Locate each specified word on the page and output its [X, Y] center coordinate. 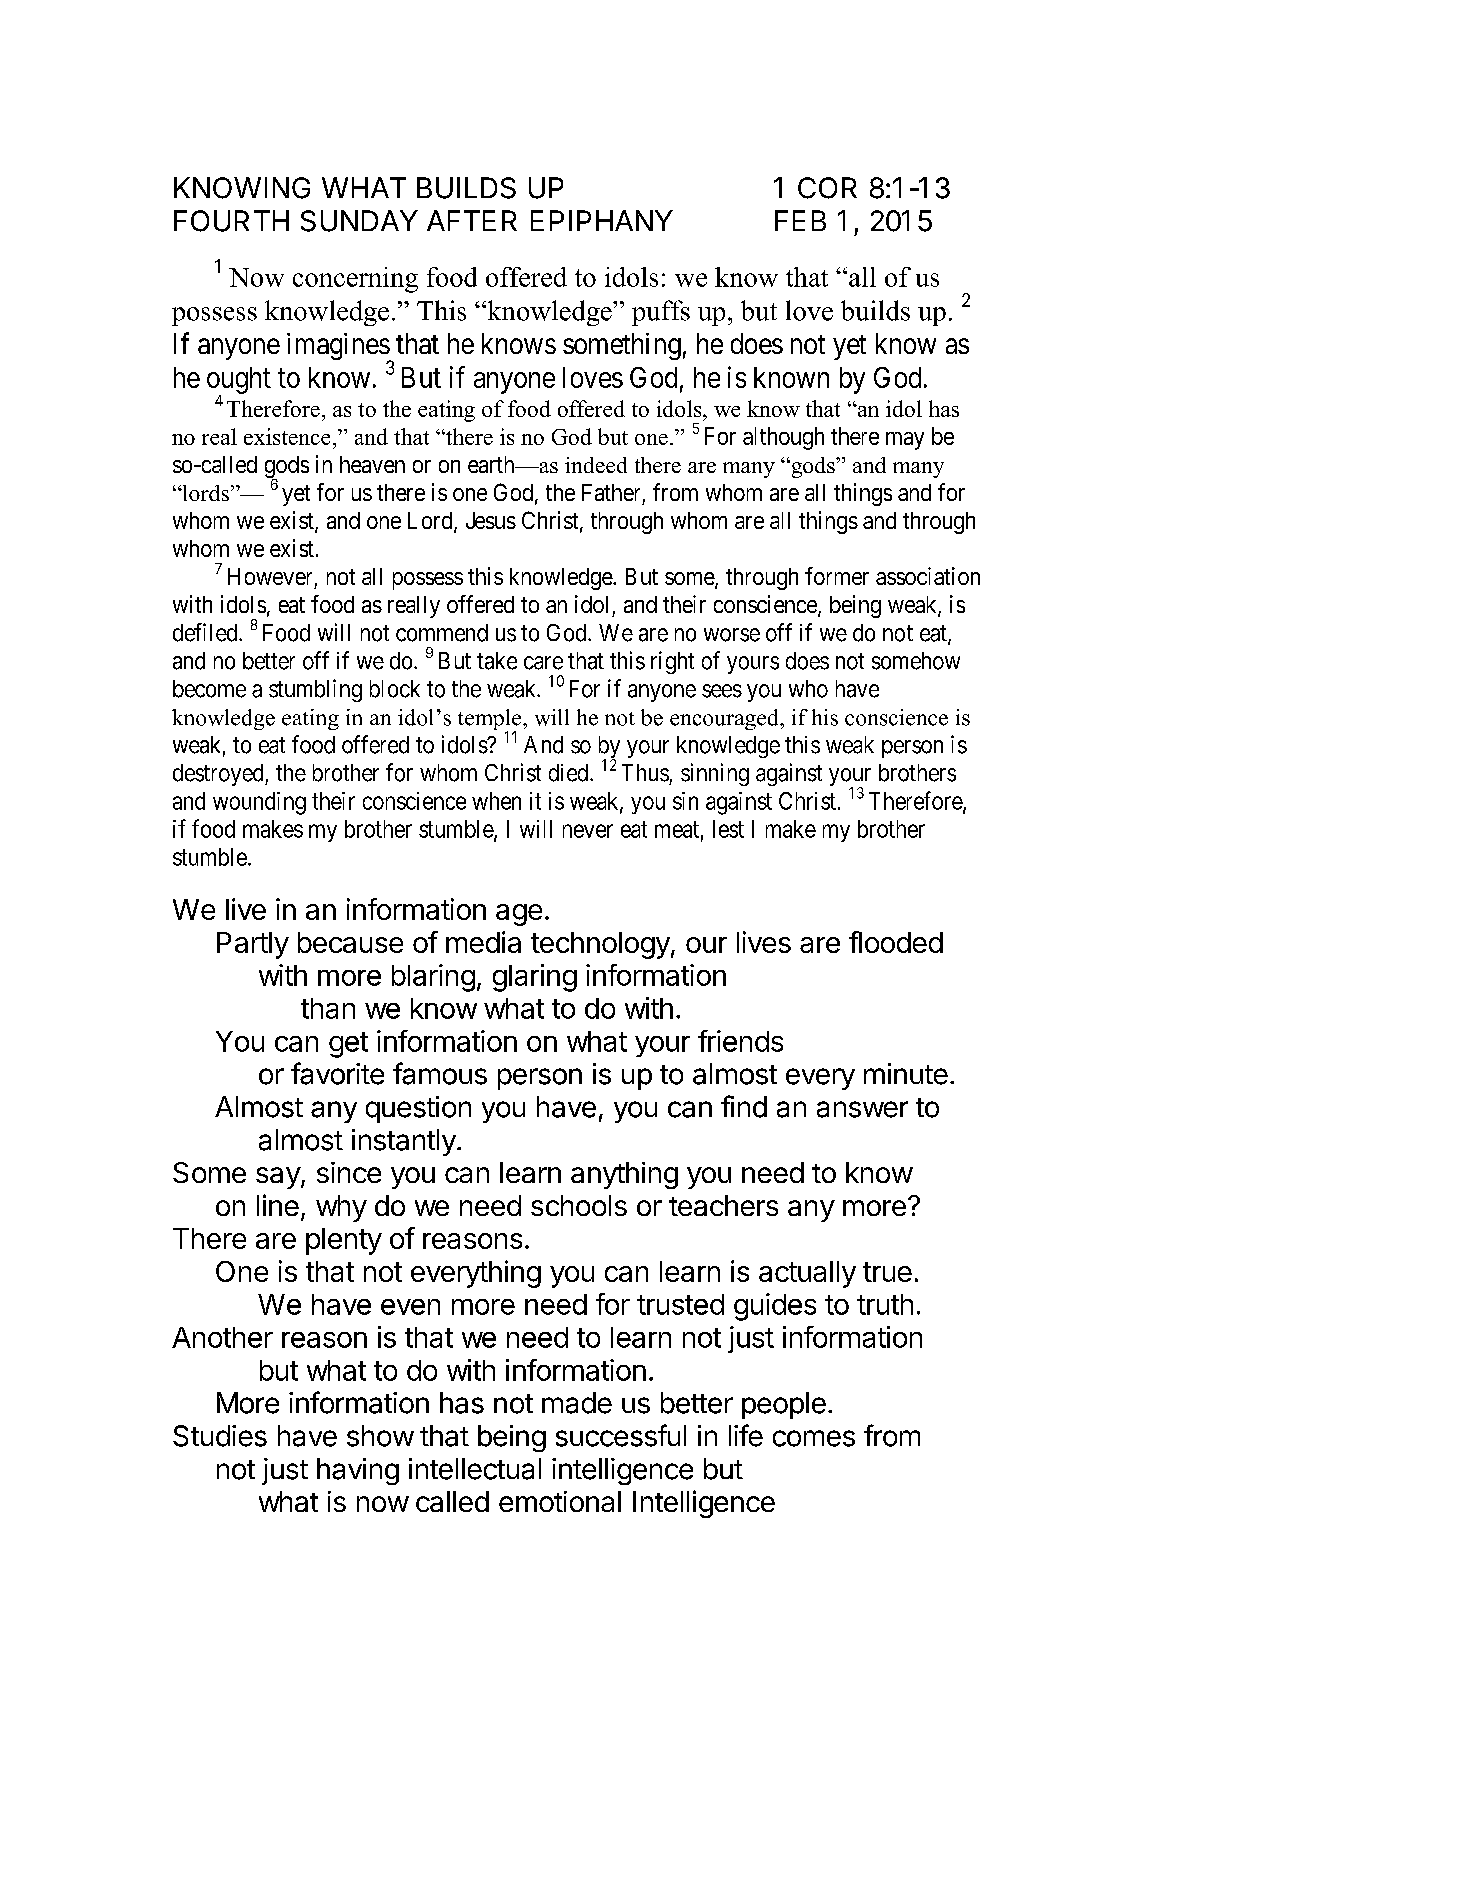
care [543, 663]
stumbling [315, 690]
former [837, 576]
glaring [535, 978]
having [358, 1471]
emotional [560, 1501]
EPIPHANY [602, 220]
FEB [800, 220]
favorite [337, 1073]
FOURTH [231, 221]
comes [814, 1438]
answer [862, 1109]
